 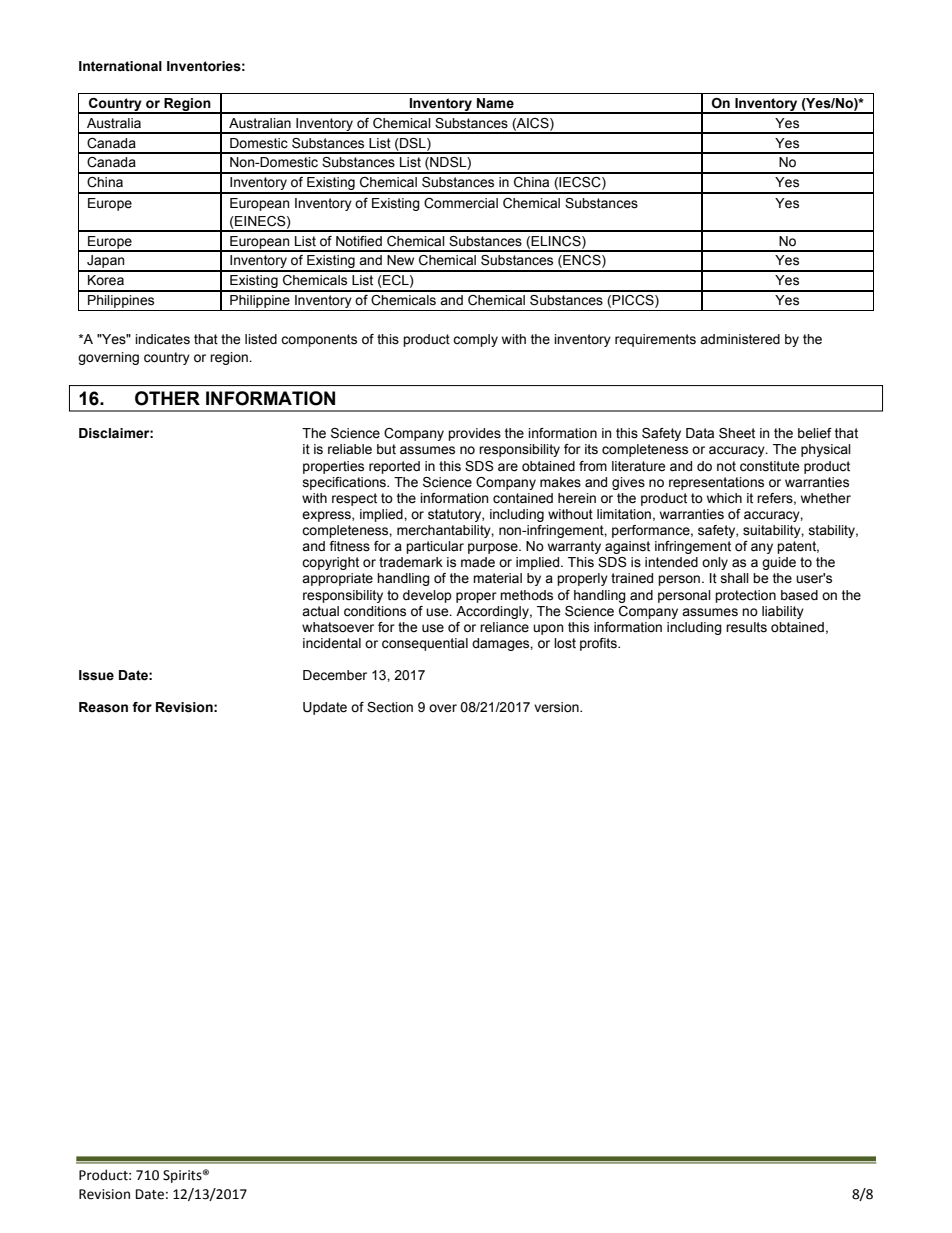 I want to click on Notified, so click(x=359, y=241).
